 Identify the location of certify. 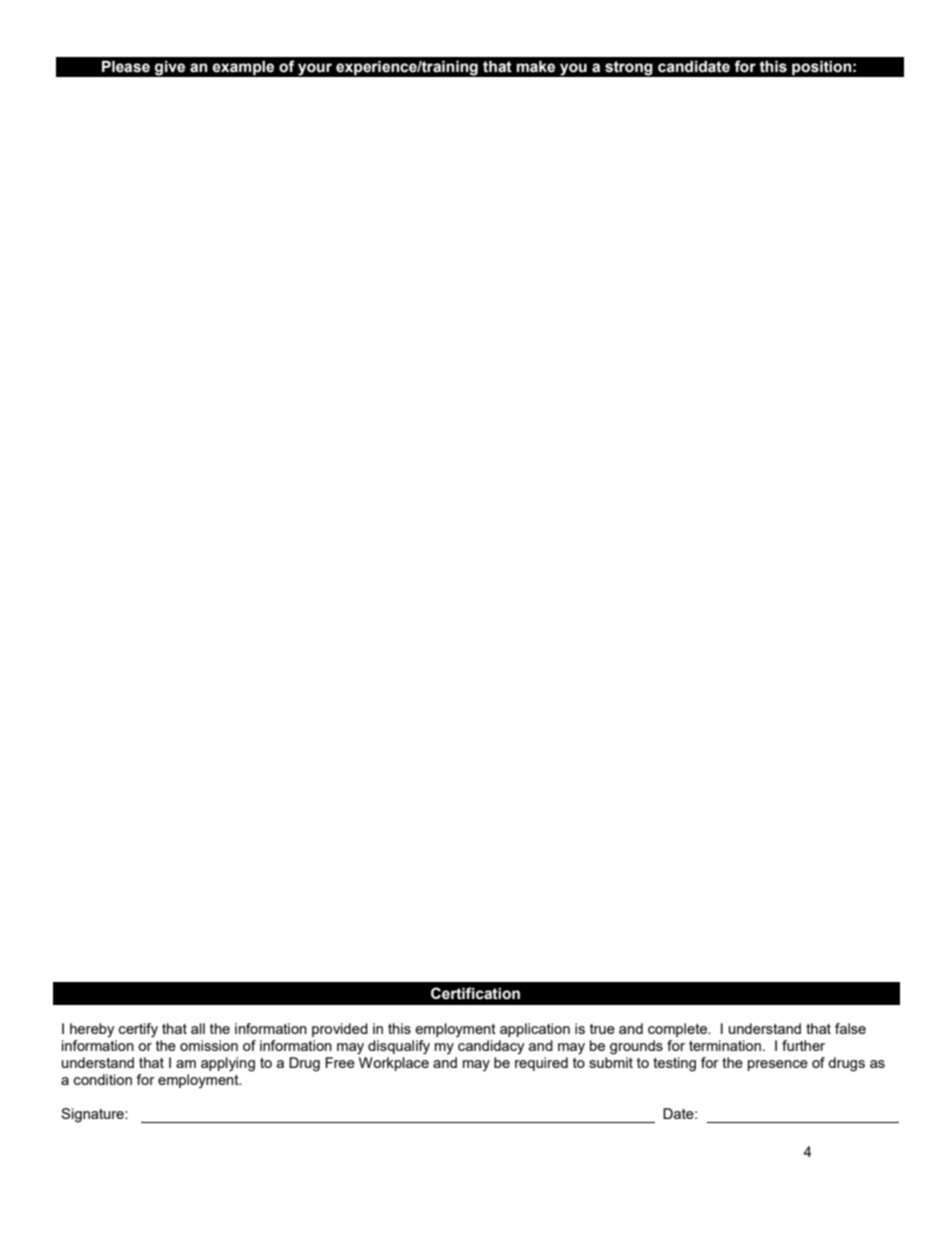
(138, 1030).
